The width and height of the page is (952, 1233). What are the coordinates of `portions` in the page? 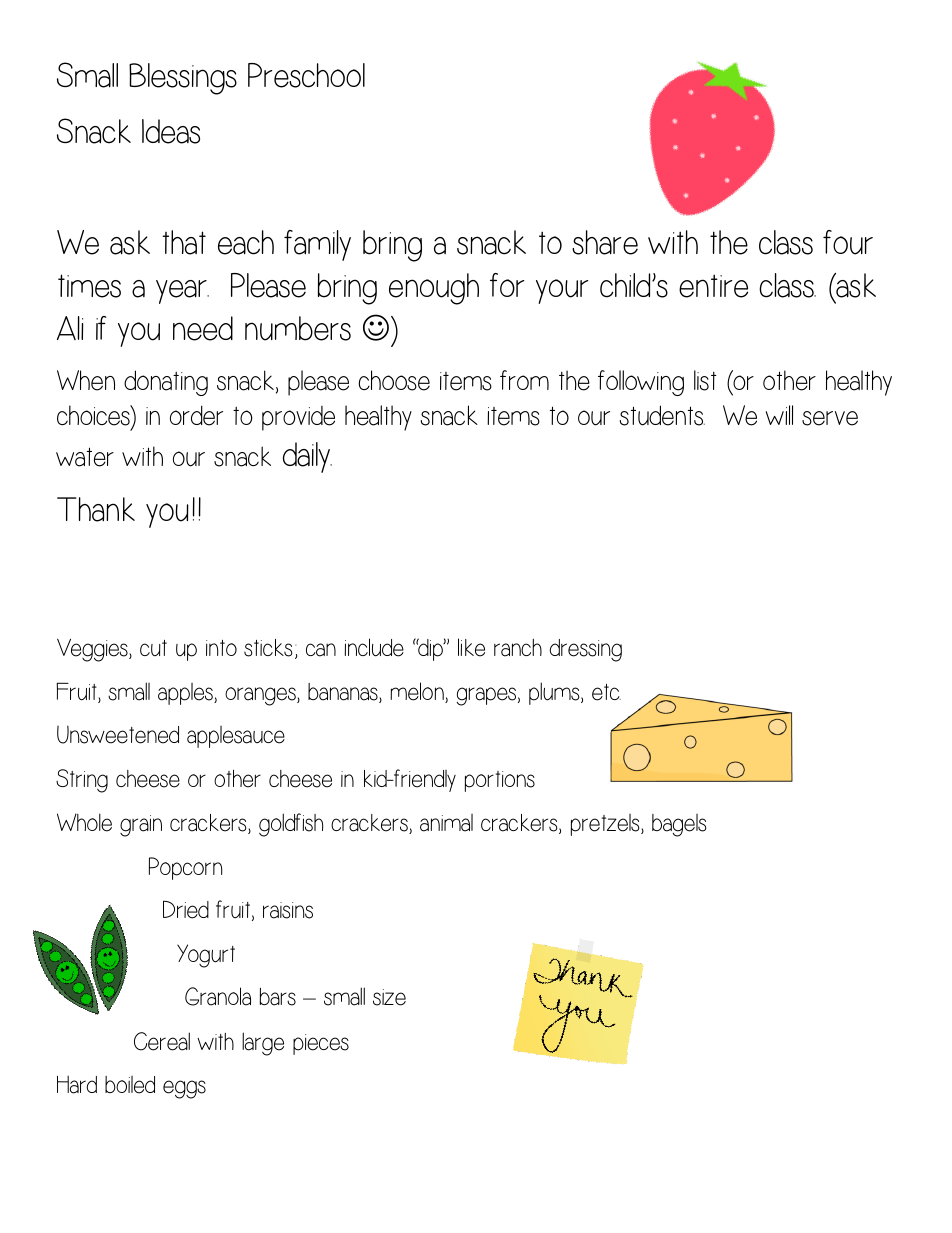 It's located at (500, 781).
